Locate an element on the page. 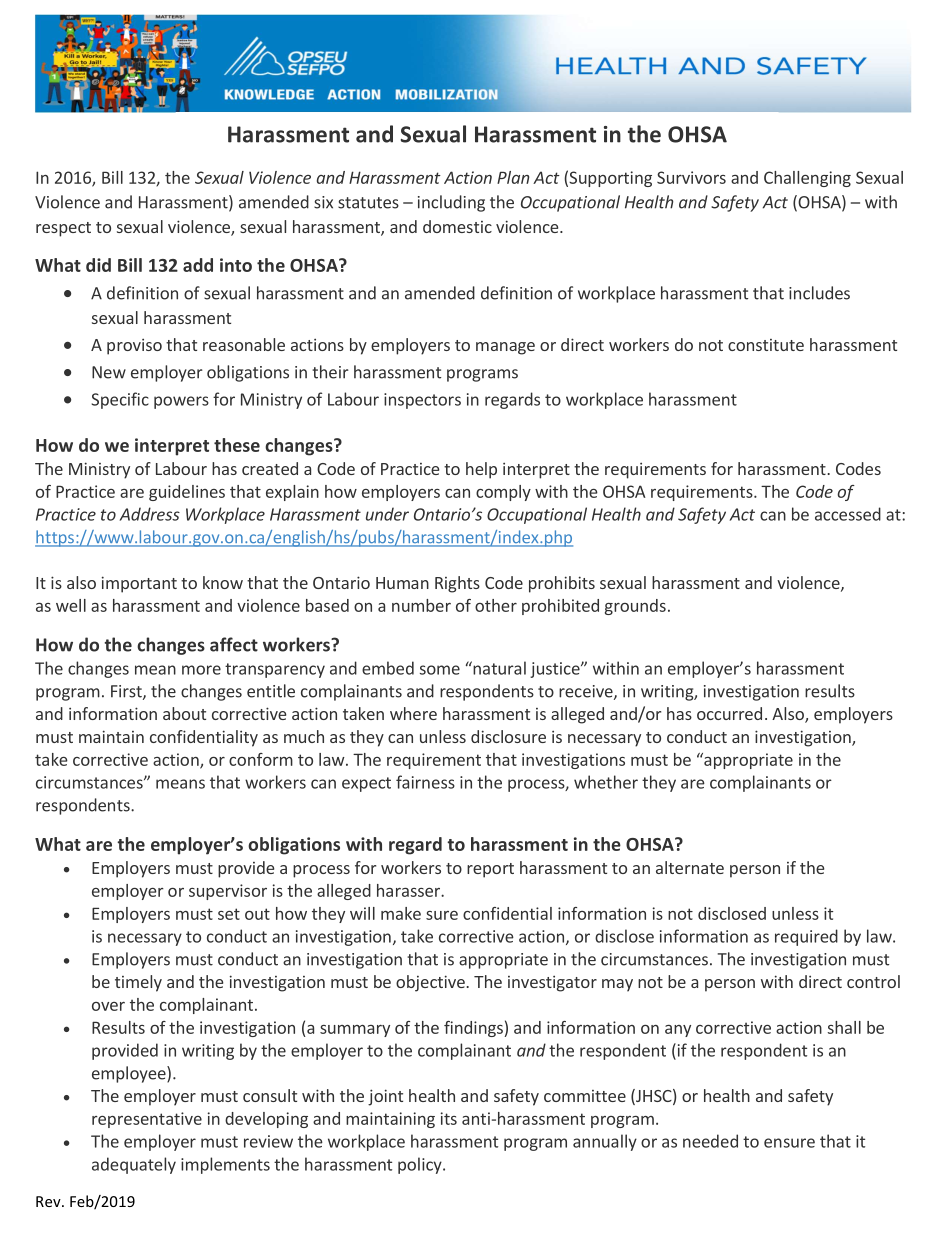  occurred is located at coordinates (729, 713).
